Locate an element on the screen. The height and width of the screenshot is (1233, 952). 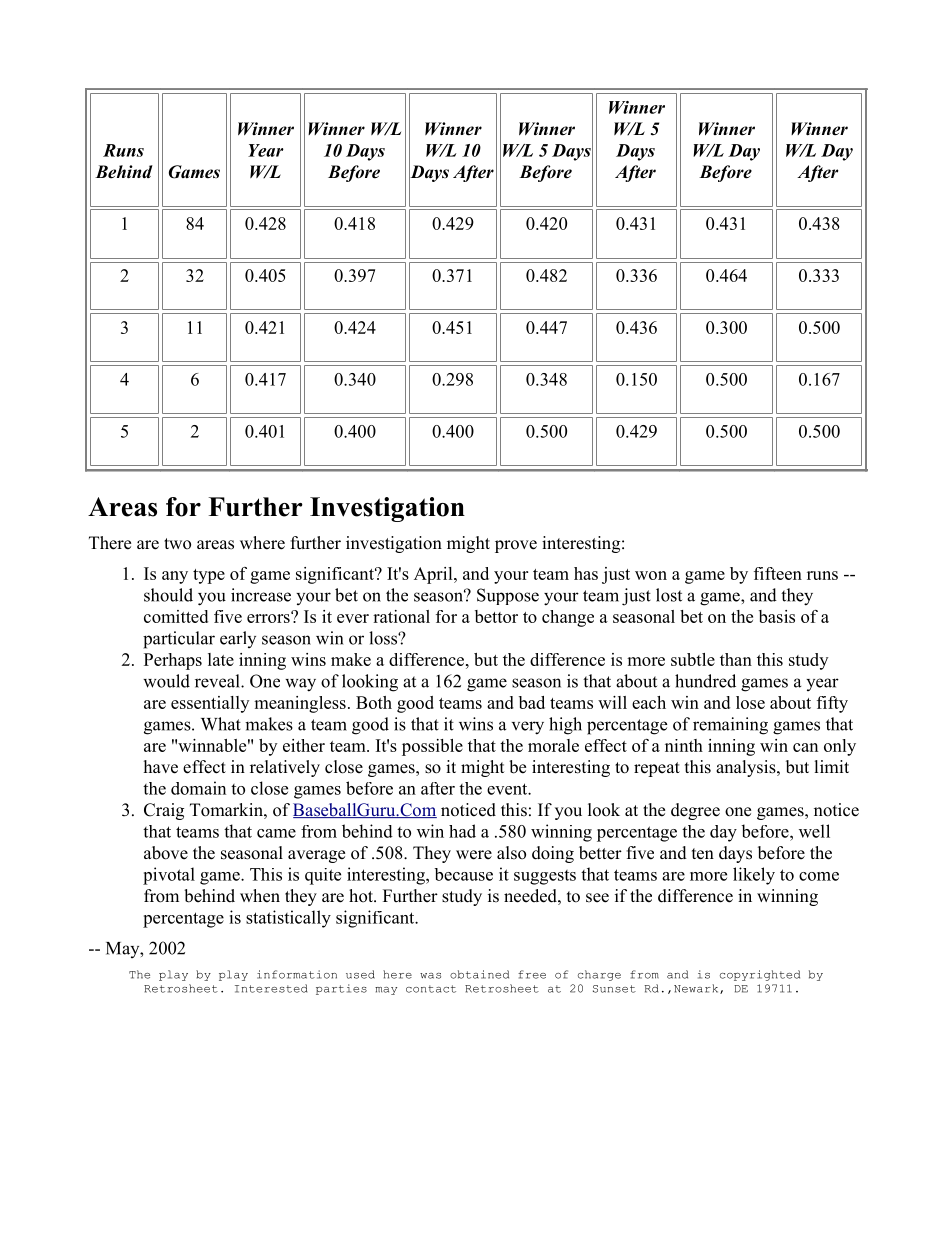
copyrighted is located at coordinates (760, 975).
